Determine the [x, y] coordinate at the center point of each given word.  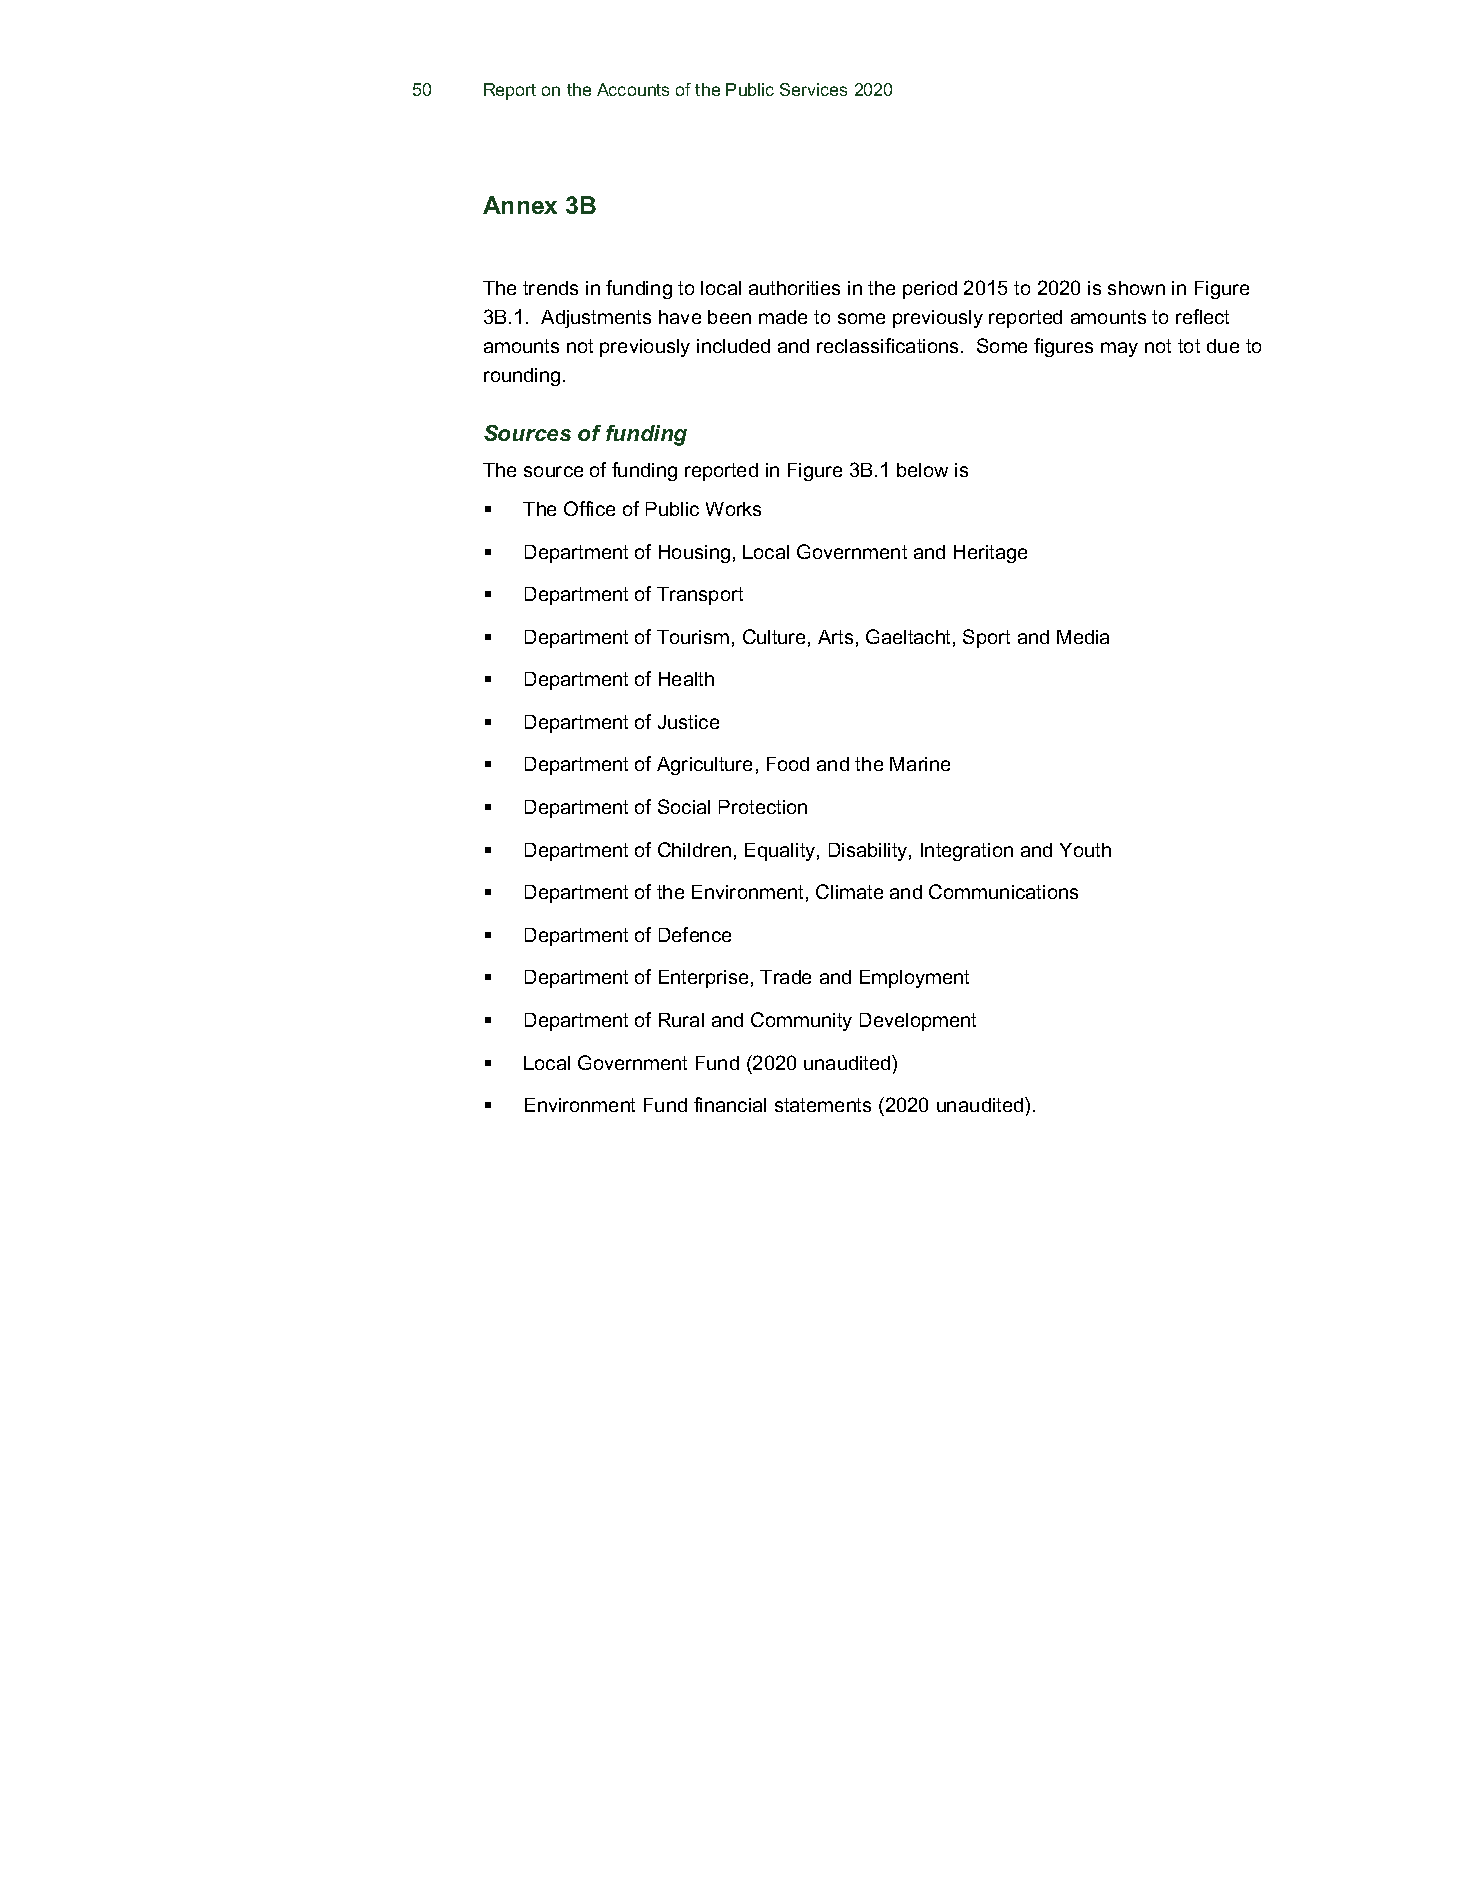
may [1119, 349]
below [922, 470]
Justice [688, 722]
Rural [681, 1020]
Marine [920, 764]
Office [589, 508]
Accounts [633, 89]
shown [1136, 288]
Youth [1085, 850]
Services [813, 89]
